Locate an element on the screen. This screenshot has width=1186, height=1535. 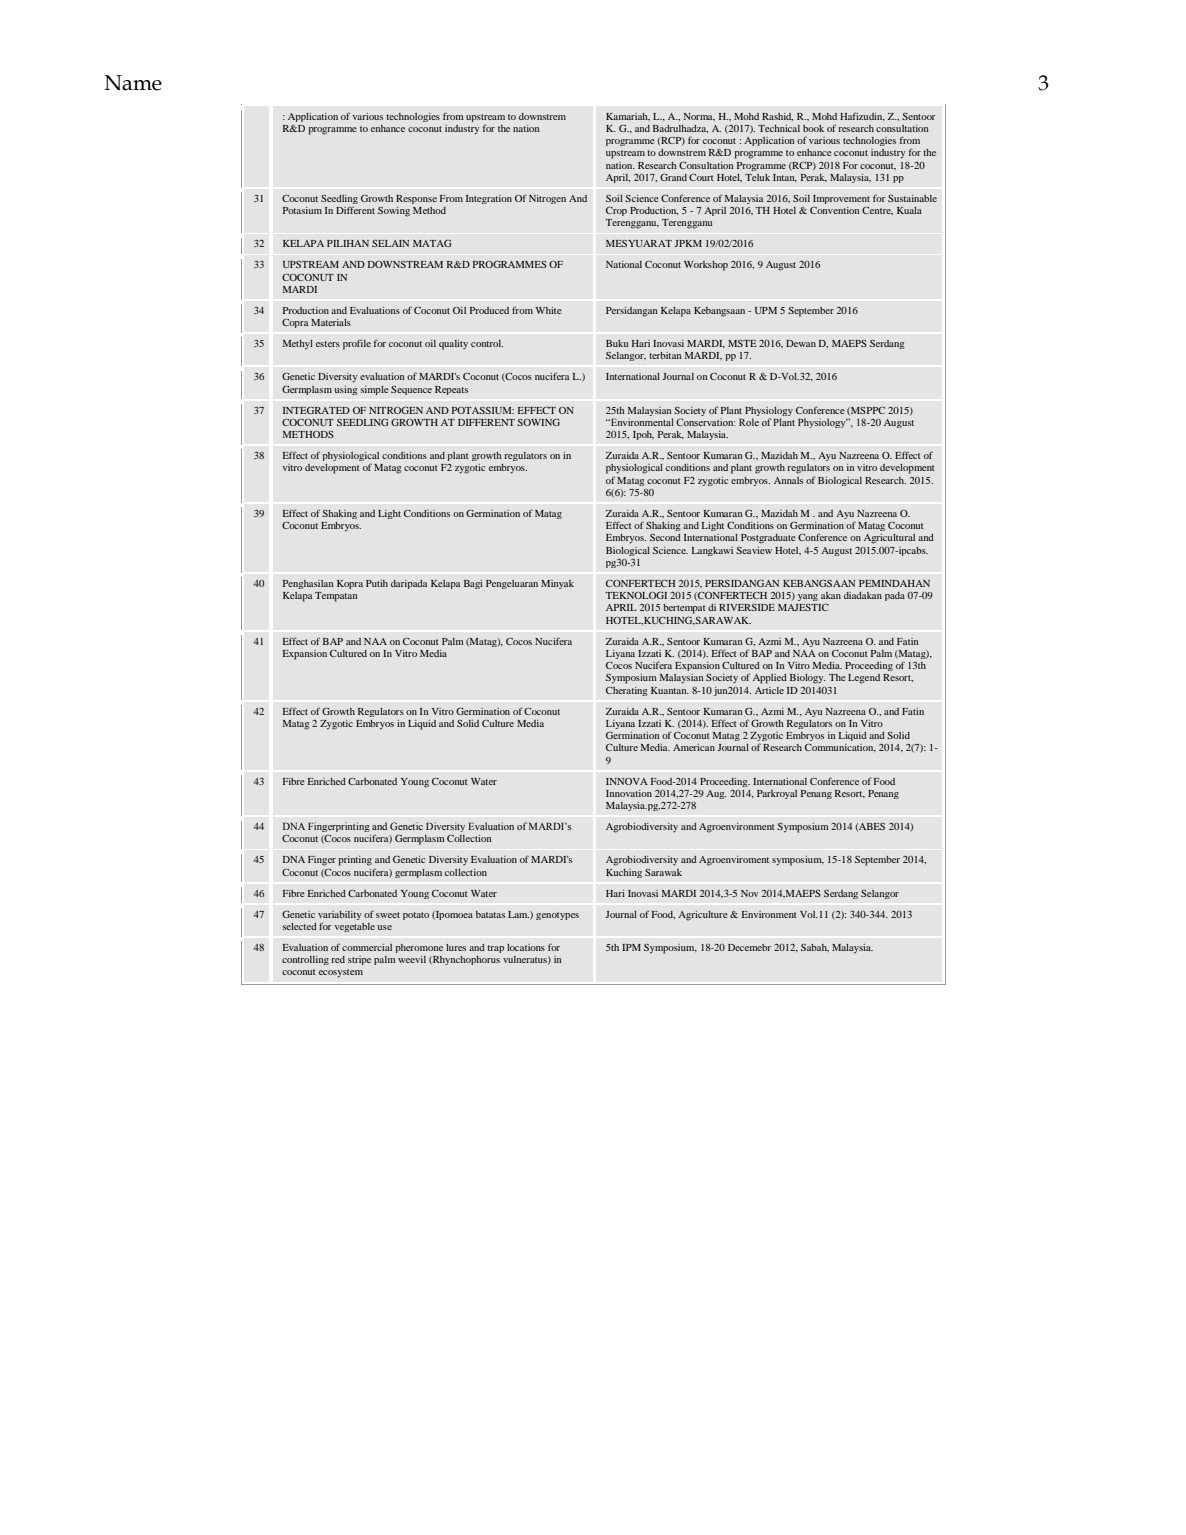
IPM is located at coordinates (631, 947).
